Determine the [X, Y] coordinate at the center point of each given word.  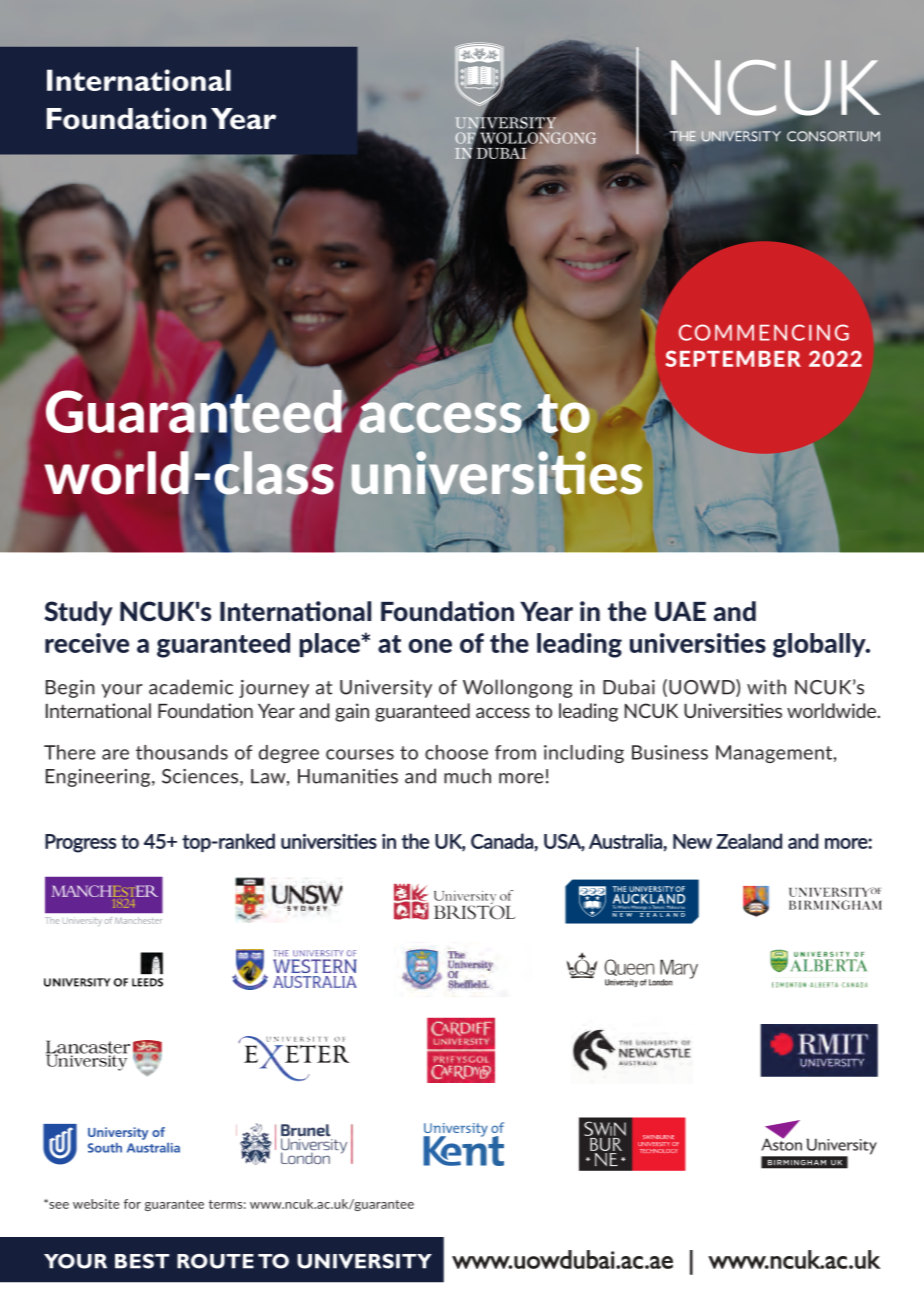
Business [670, 752]
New [692, 841]
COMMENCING [764, 332]
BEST [142, 1261]
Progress [80, 843]
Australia [626, 841]
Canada [503, 841]
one [430, 646]
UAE [680, 611]
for [132, 1204]
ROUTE [215, 1261]
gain [352, 712]
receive [87, 643]
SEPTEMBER [733, 358]
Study [78, 613]
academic [191, 687]
